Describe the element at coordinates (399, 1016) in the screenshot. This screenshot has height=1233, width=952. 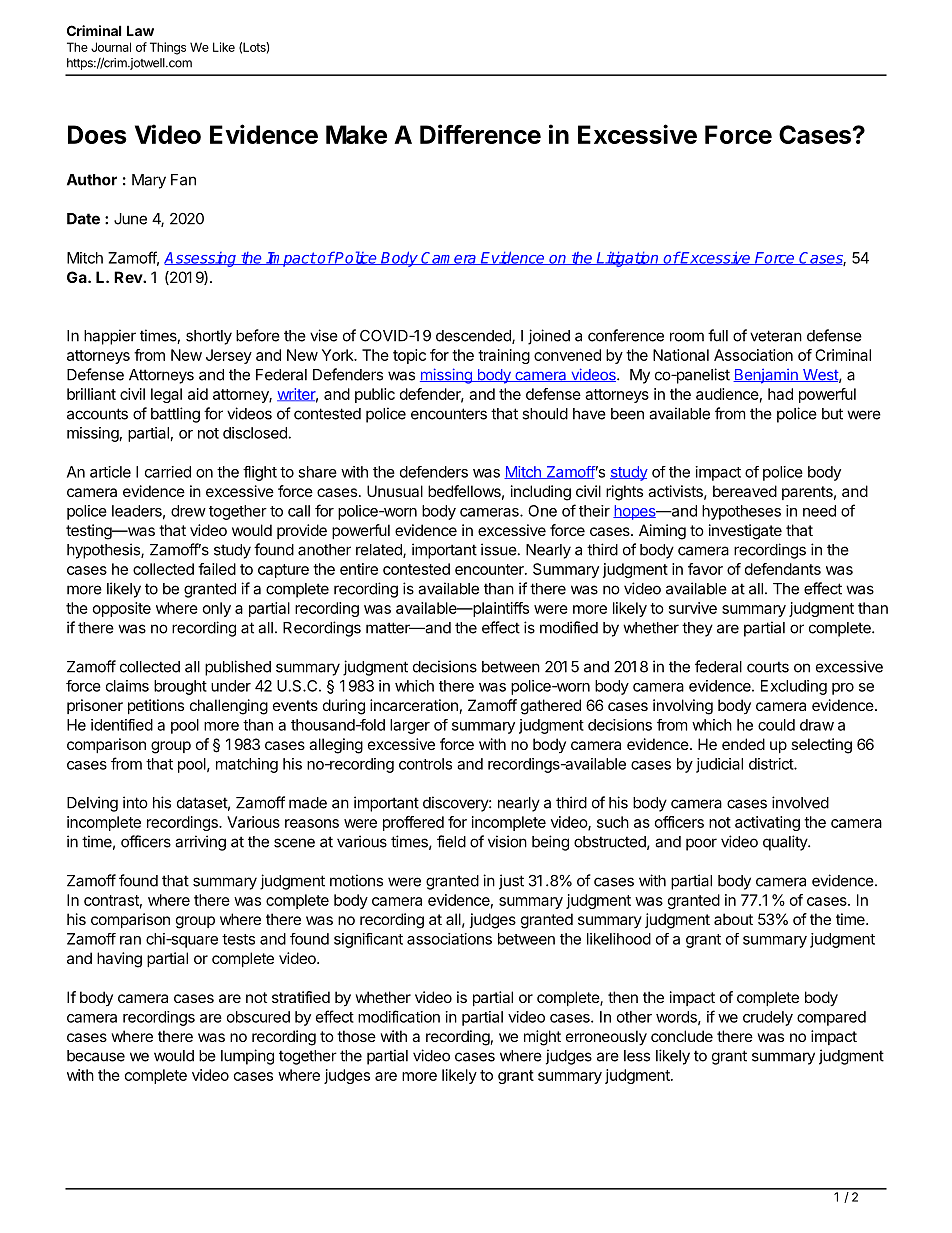
I see `modification` at that location.
